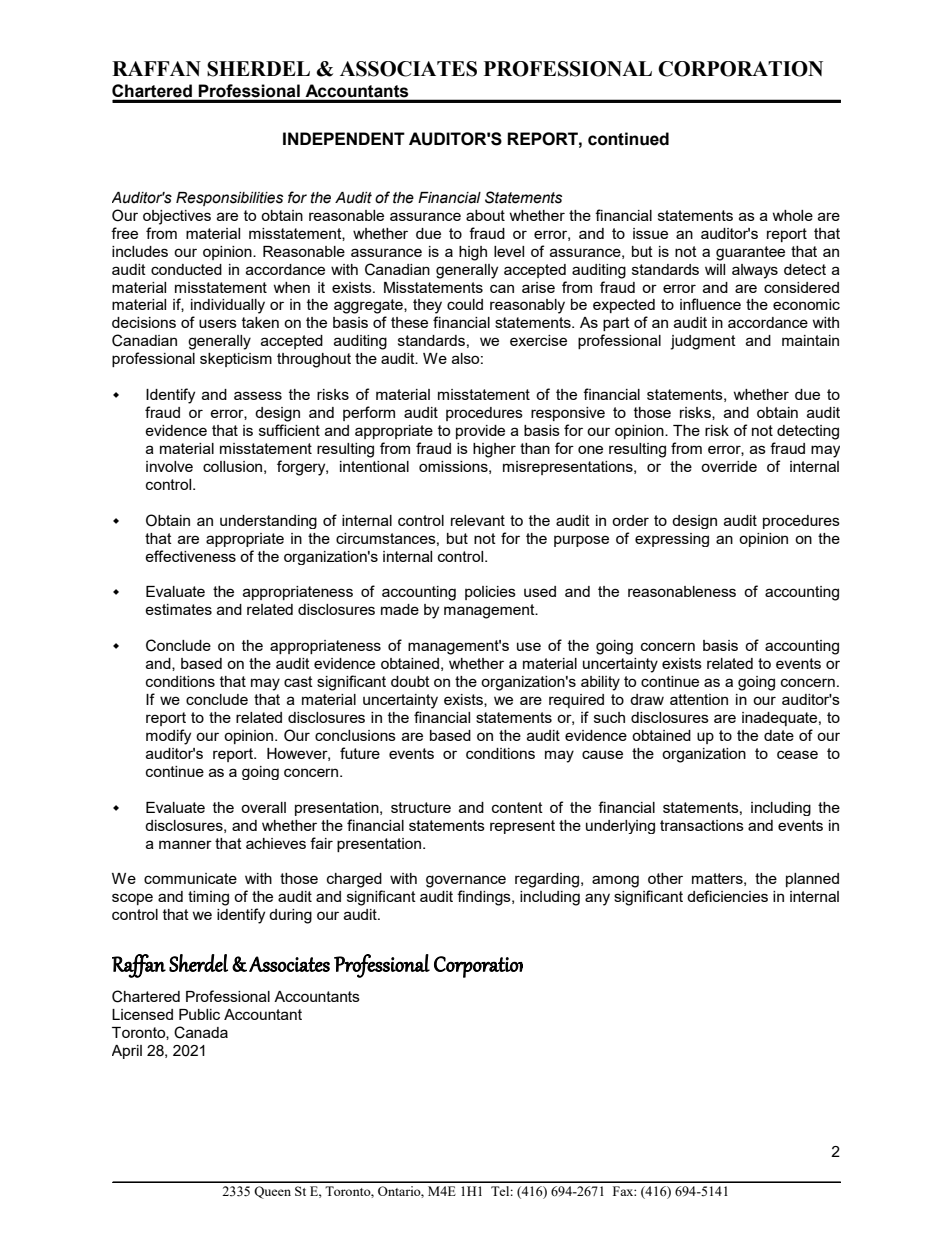  What do you see at coordinates (699, 699) in the screenshot?
I see `attention` at bounding box center [699, 699].
